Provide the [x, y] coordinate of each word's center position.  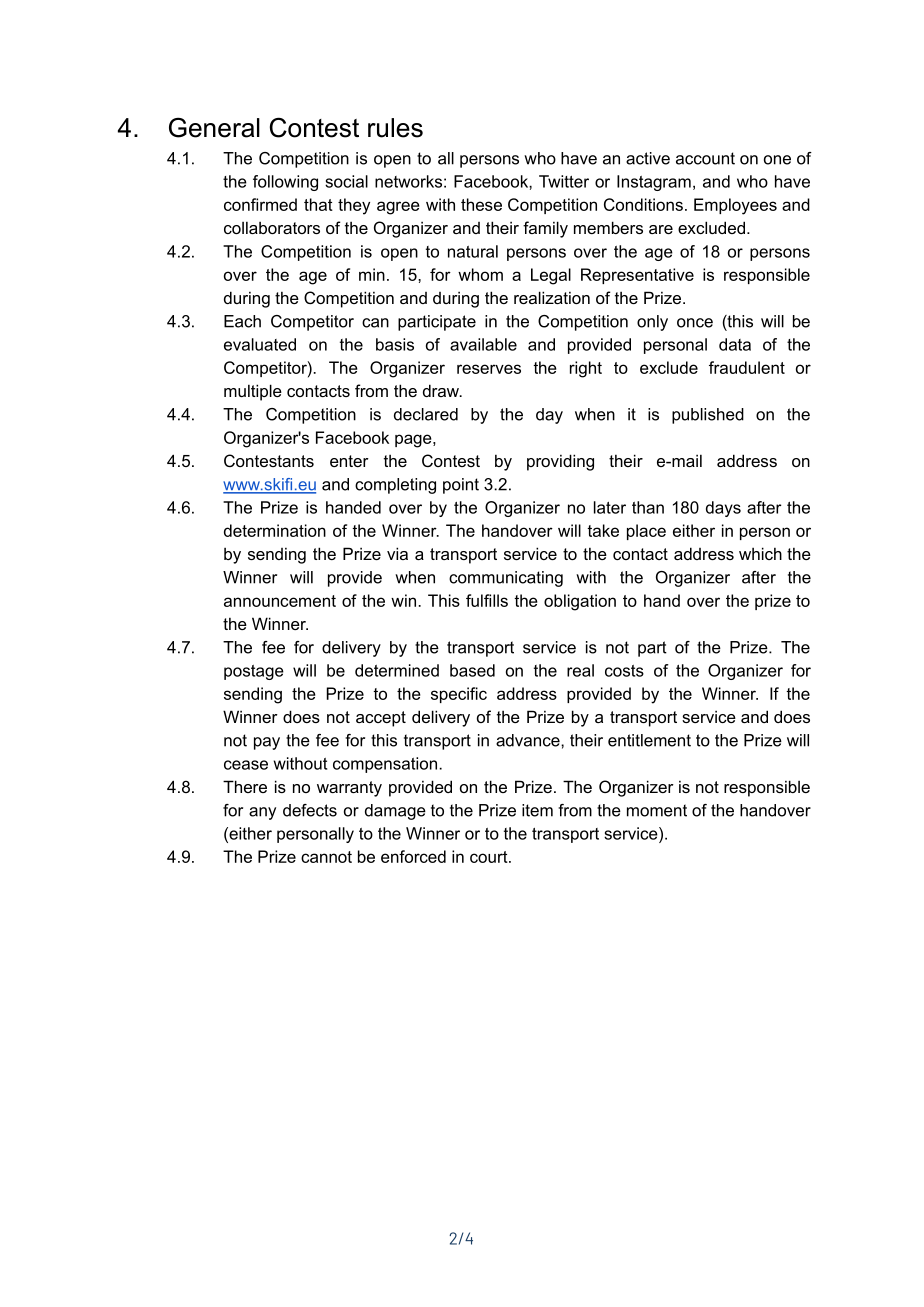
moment [657, 810]
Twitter [564, 181]
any [262, 813]
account [705, 158]
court [490, 857]
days [723, 509]
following [285, 183]
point [461, 486]
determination [275, 530]
